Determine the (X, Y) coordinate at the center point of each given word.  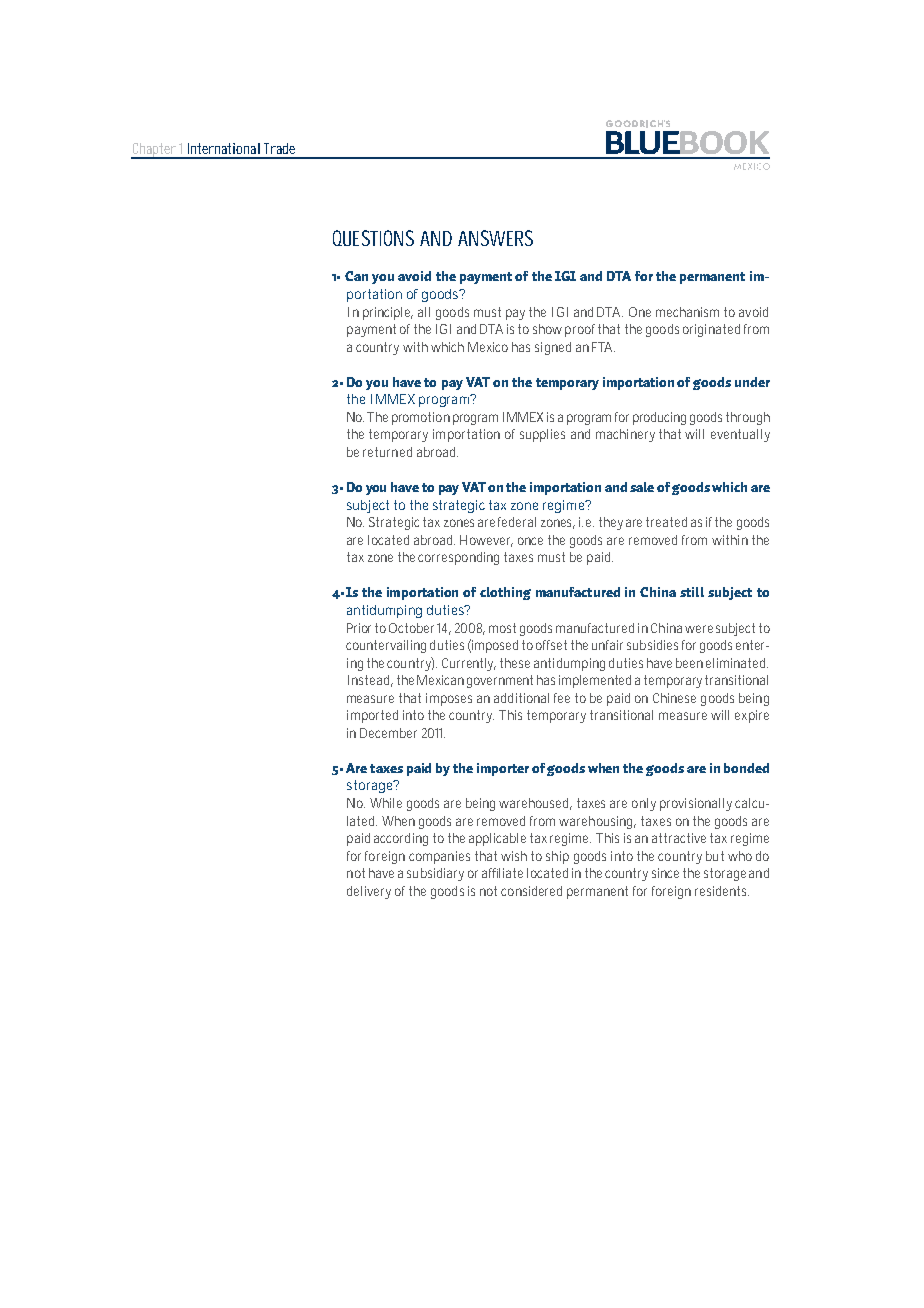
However (486, 541)
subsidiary (435, 874)
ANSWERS (495, 238)
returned (387, 452)
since (665, 873)
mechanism (687, 312)
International (224, 148)
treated (666, 522)
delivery (369, 892)
